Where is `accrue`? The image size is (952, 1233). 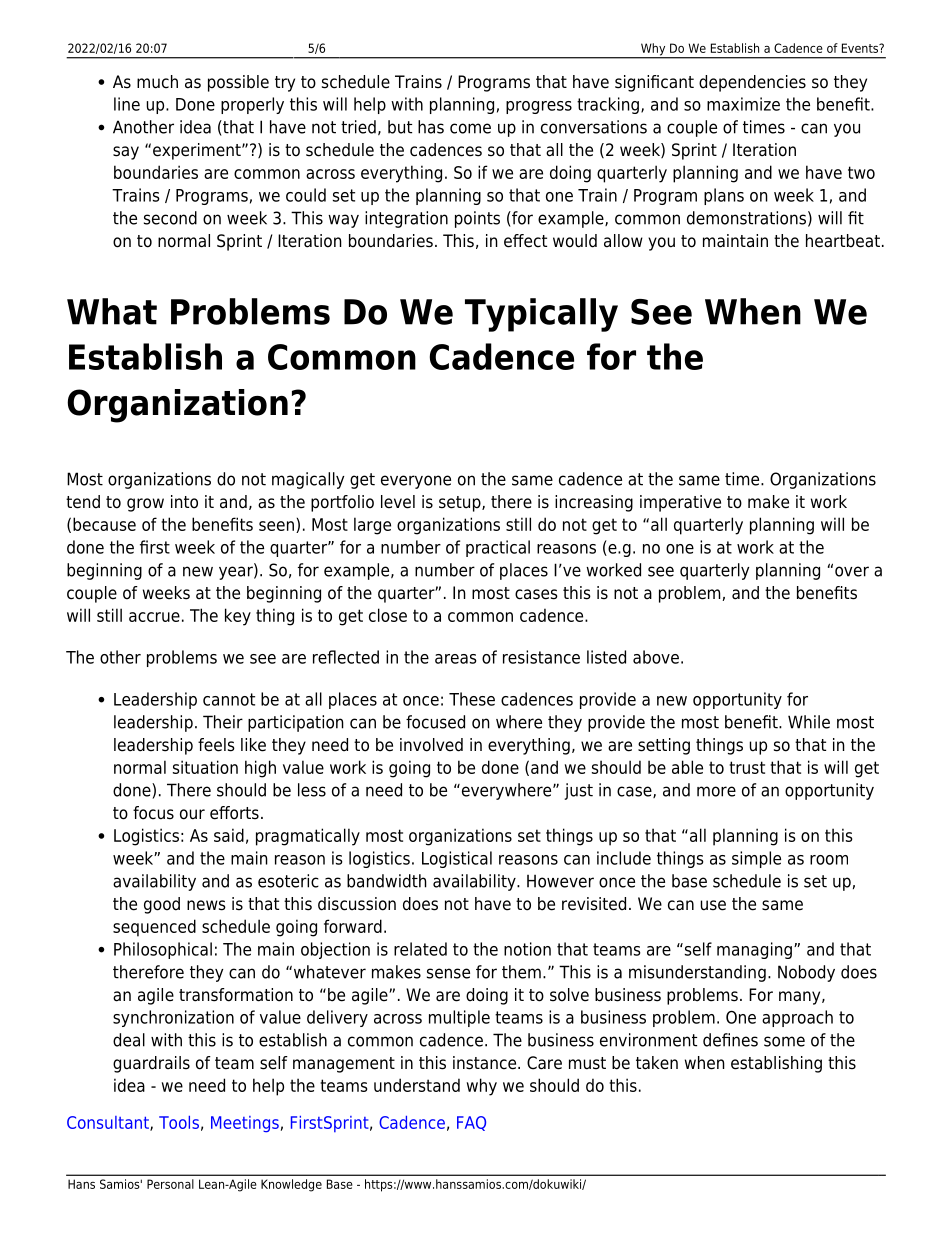
accrue is located at coordinates (154, 617).
